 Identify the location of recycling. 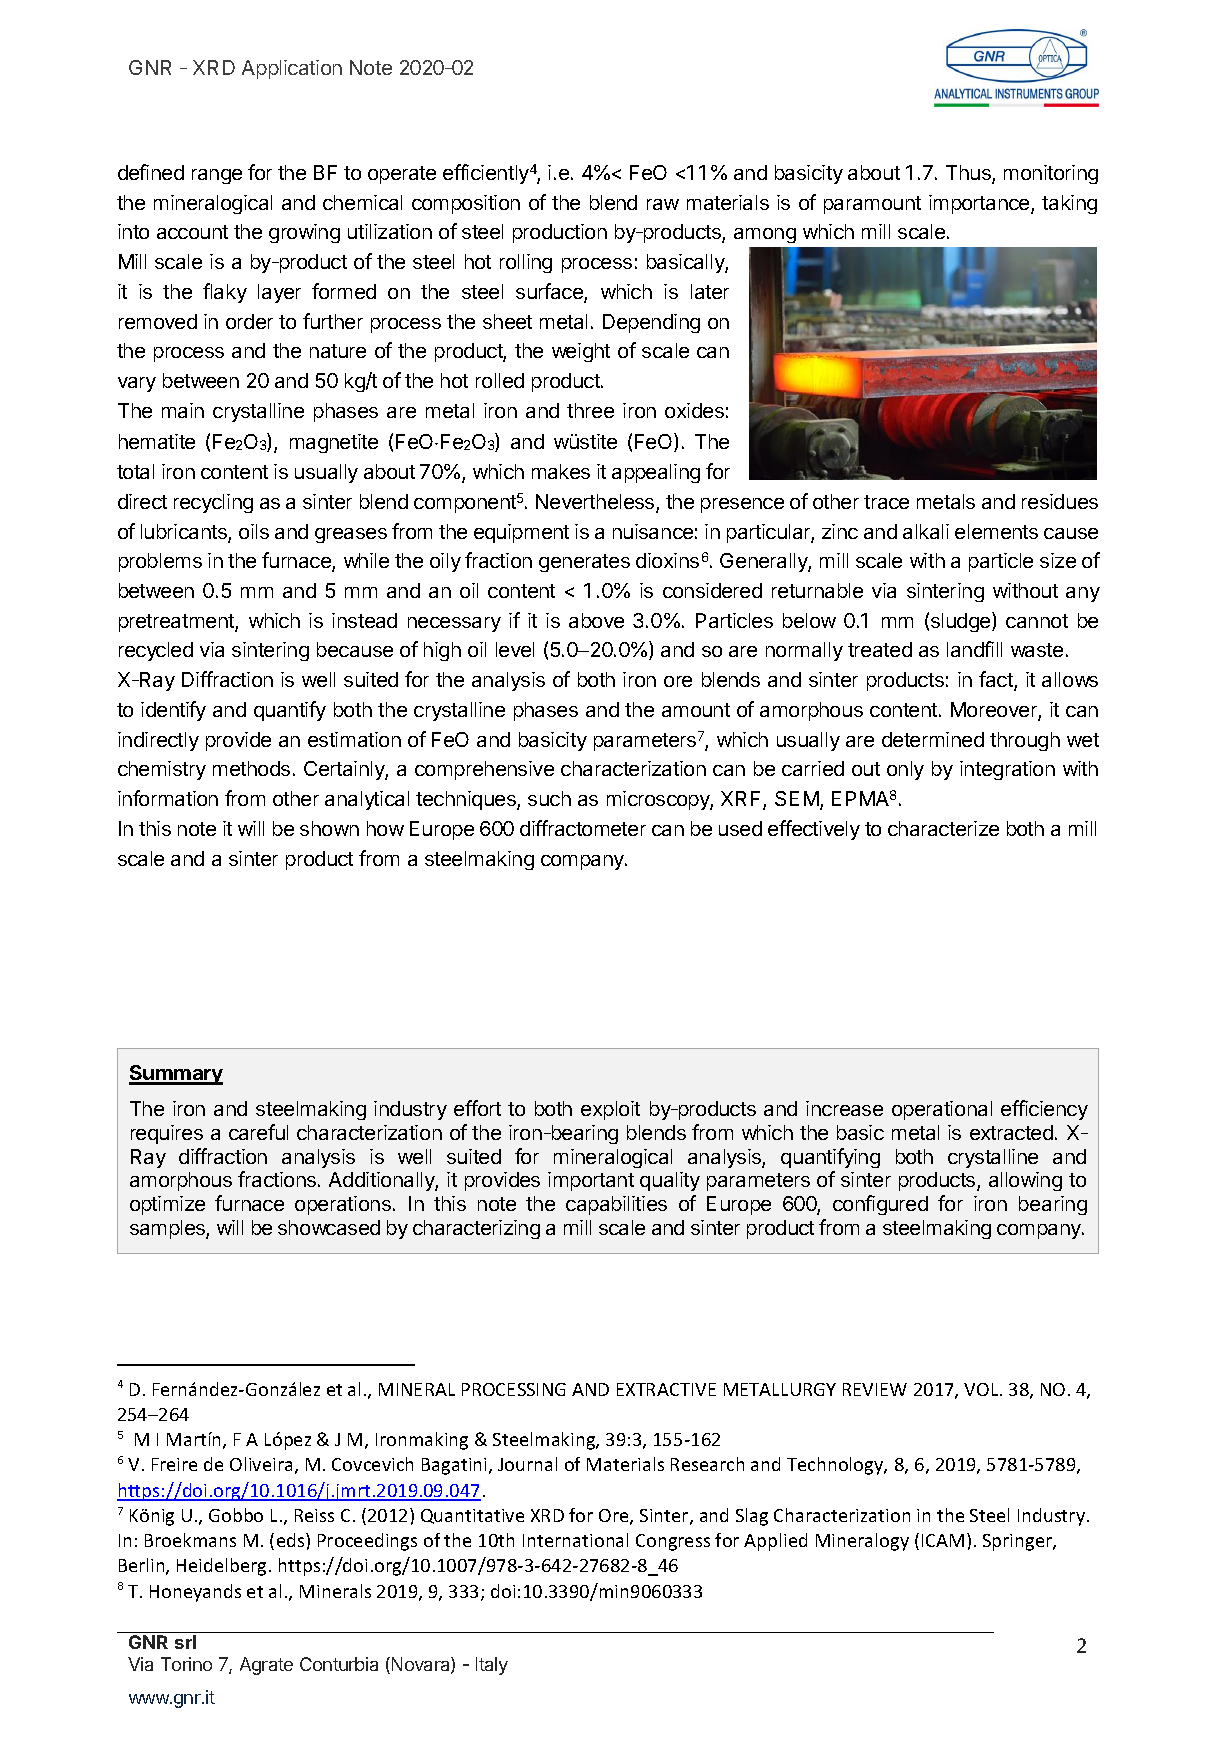
(213, 503).
